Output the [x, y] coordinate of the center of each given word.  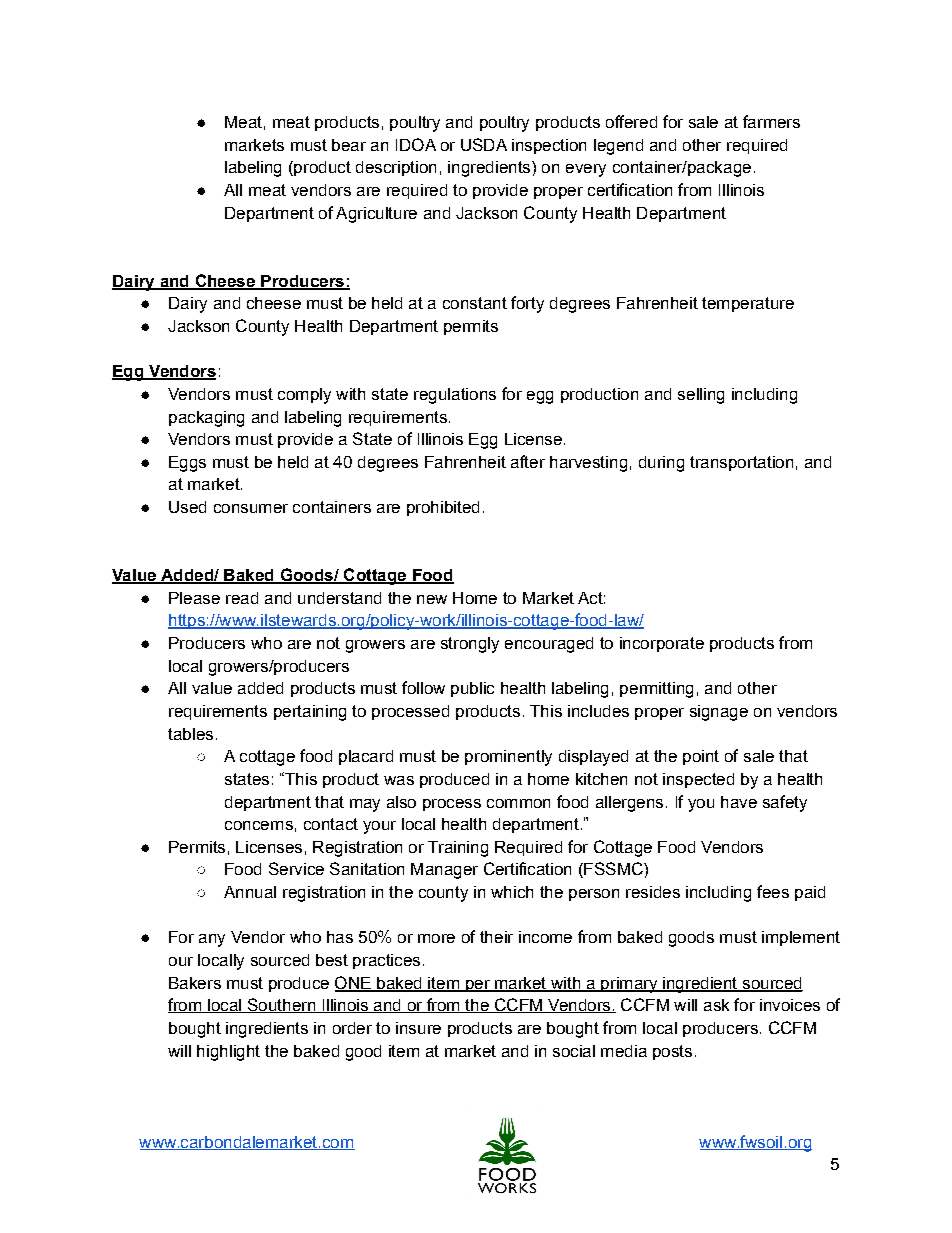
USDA [484, 144]
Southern [281, 1005]
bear [349, 145]
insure [418, 1028]
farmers [771, 121]
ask [716, 1005]
